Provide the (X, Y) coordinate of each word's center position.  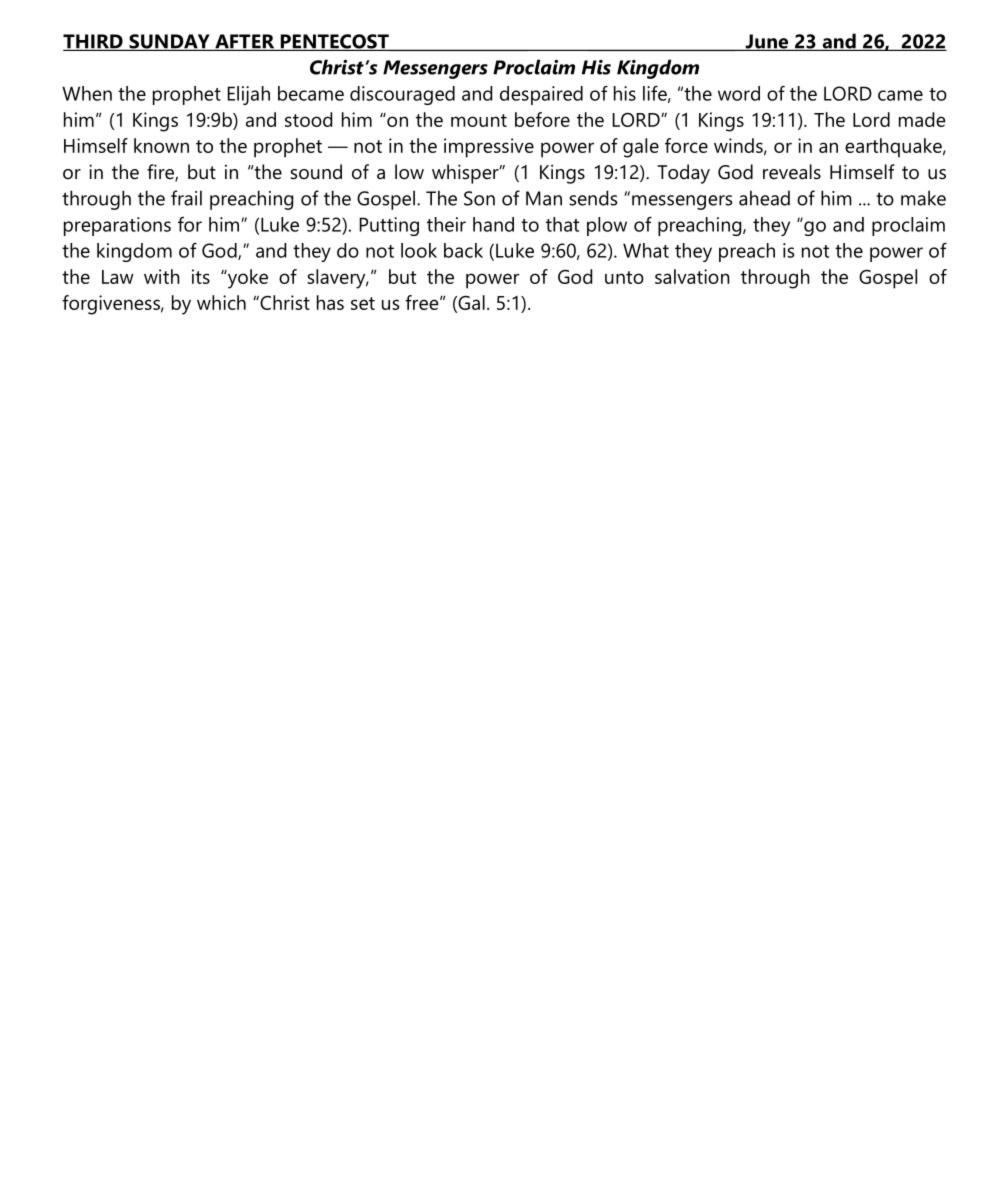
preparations (117, 226)
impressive (489, 148)
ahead (764, 198)
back (463, 250)
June (767, 42)
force (686, 145)
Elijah (248, 95)
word (739, 93)
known (161, 145)
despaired (541, 95)
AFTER (245, 42)
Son (479, 198)
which (221, 302)
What (646, 250)
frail (186, 198)
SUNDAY (169, 42)
